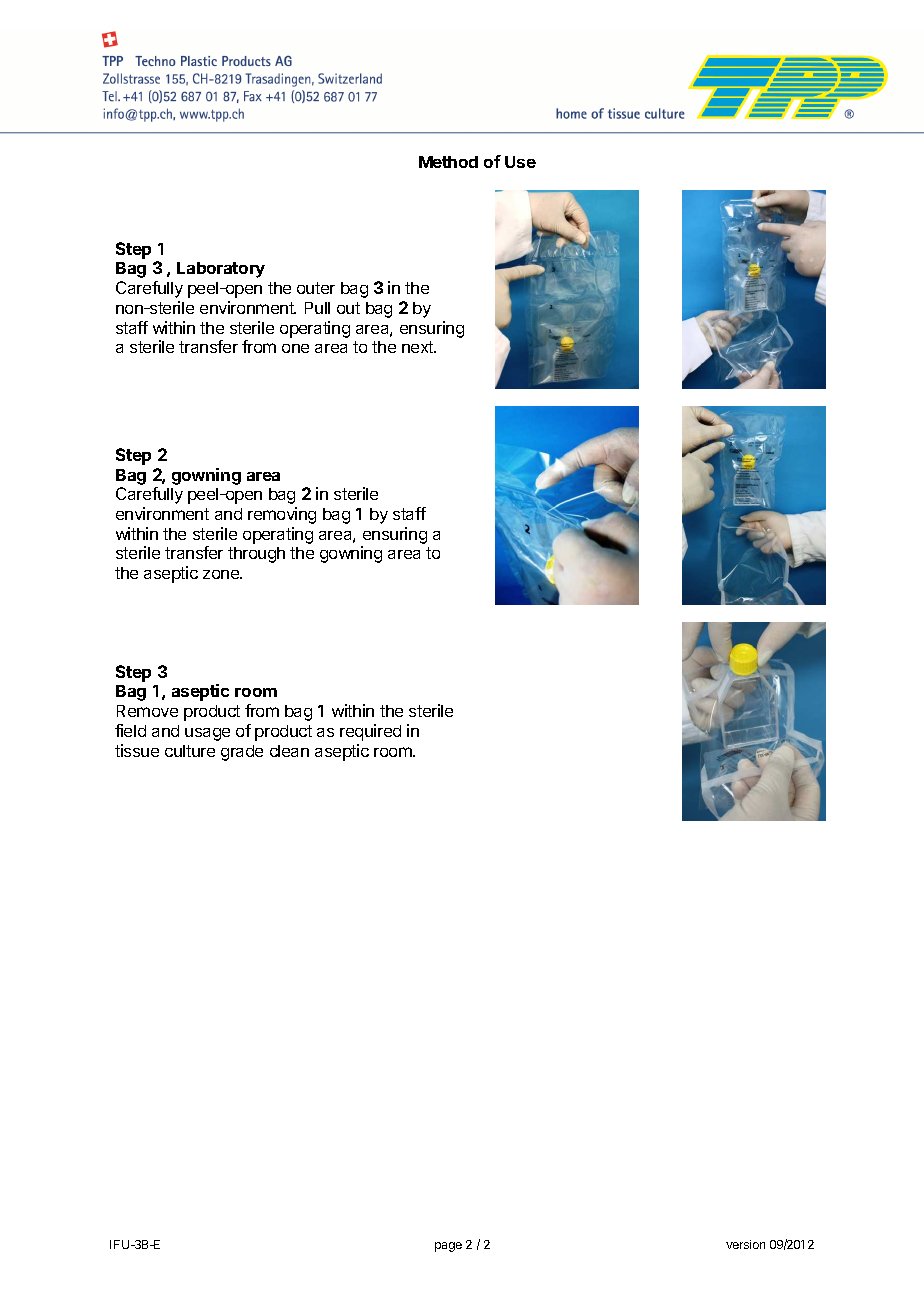  Describe the element at coordinates (520, 162) in the screenshot. I see `Use` at that location.
